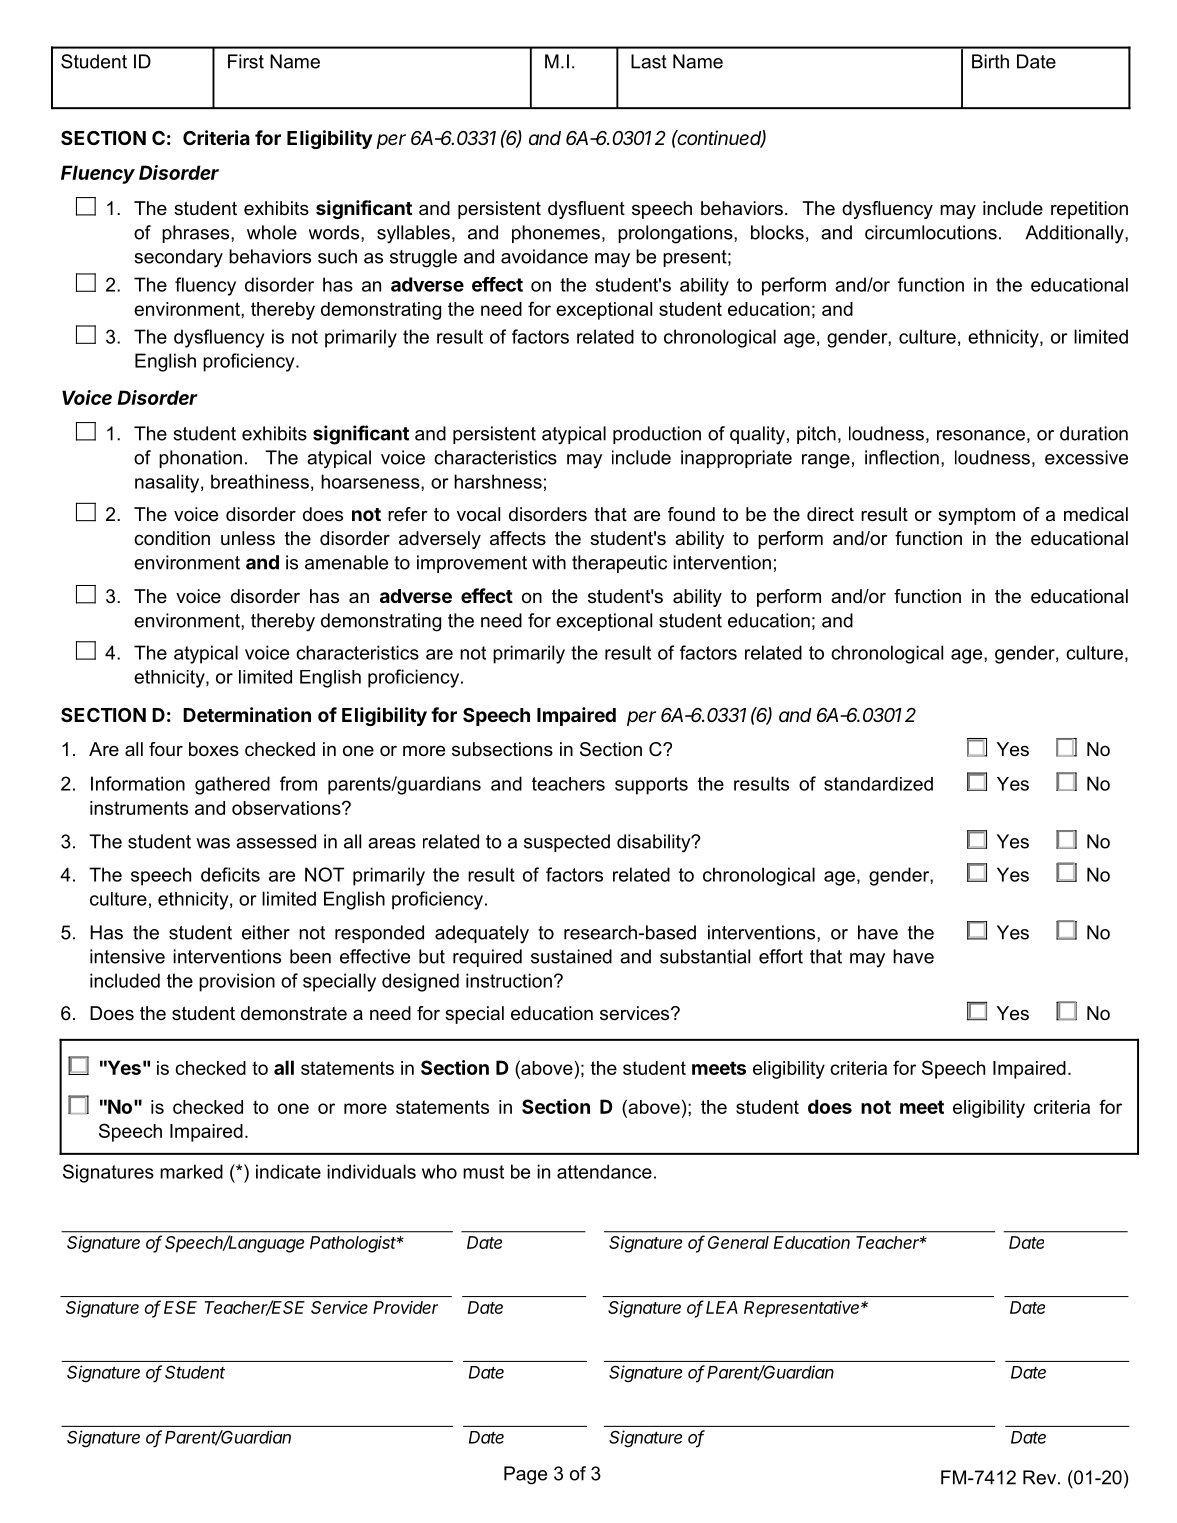 This screenshot has height=1523, width=1177. Describe the element at coordinates (976, 516) in the screenshot. I see `symptom` at that location.
